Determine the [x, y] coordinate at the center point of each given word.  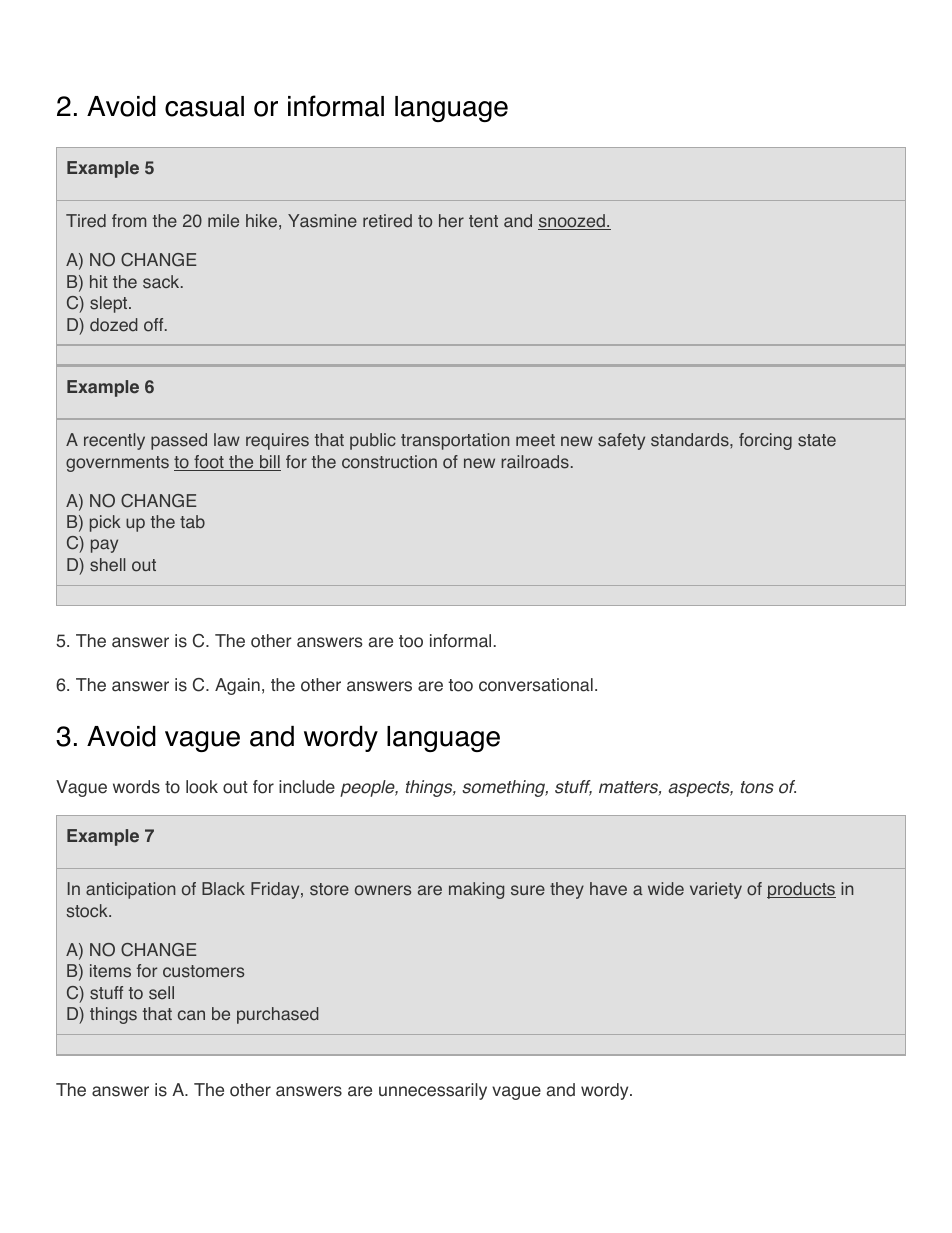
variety [716, 890]
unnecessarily [433, 1091]
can [191, 1015]
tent [483, 221]
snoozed [572, 222]
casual [204, 106]
